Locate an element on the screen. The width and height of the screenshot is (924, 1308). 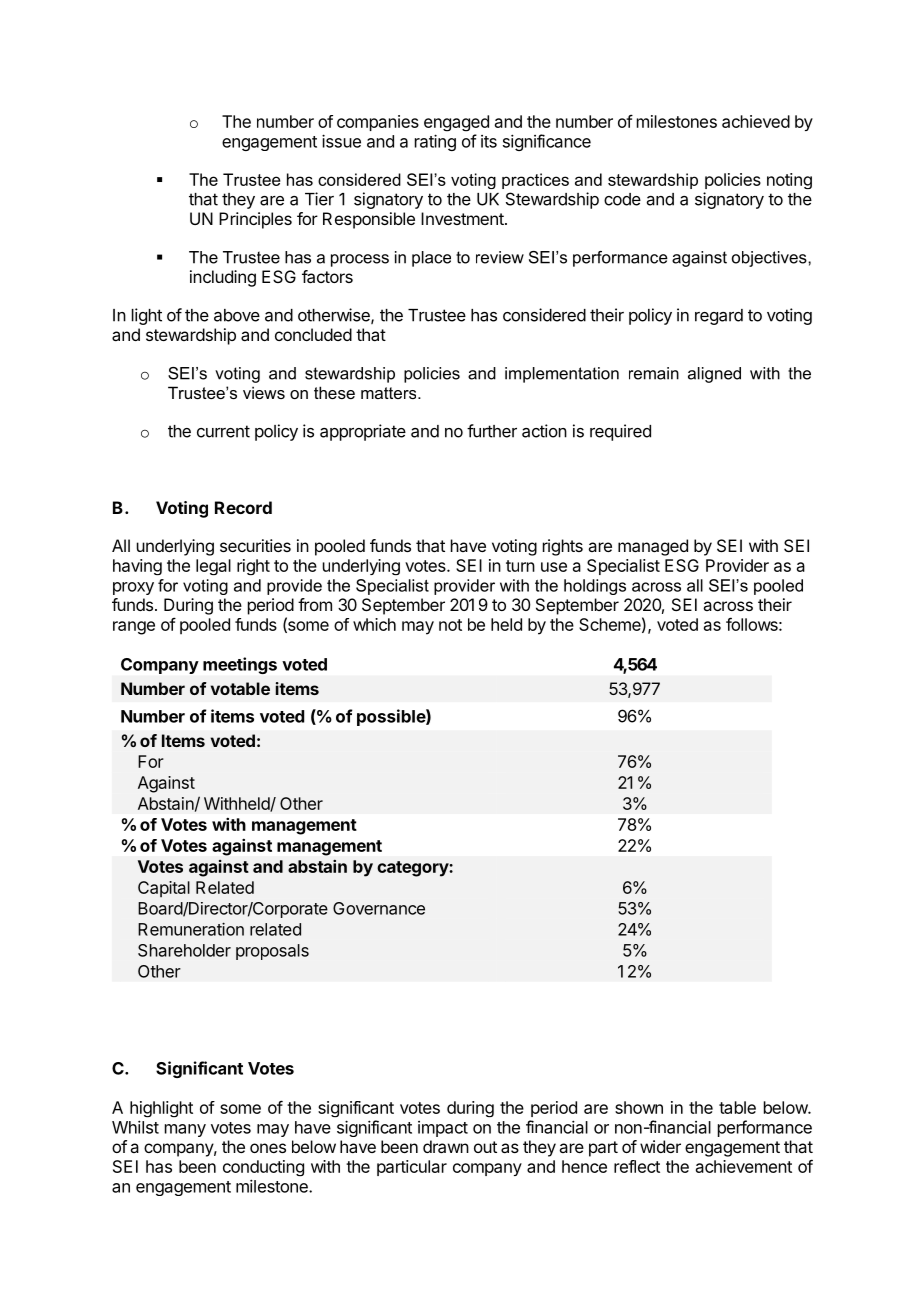
managed is located at coordinates (653, 547).
